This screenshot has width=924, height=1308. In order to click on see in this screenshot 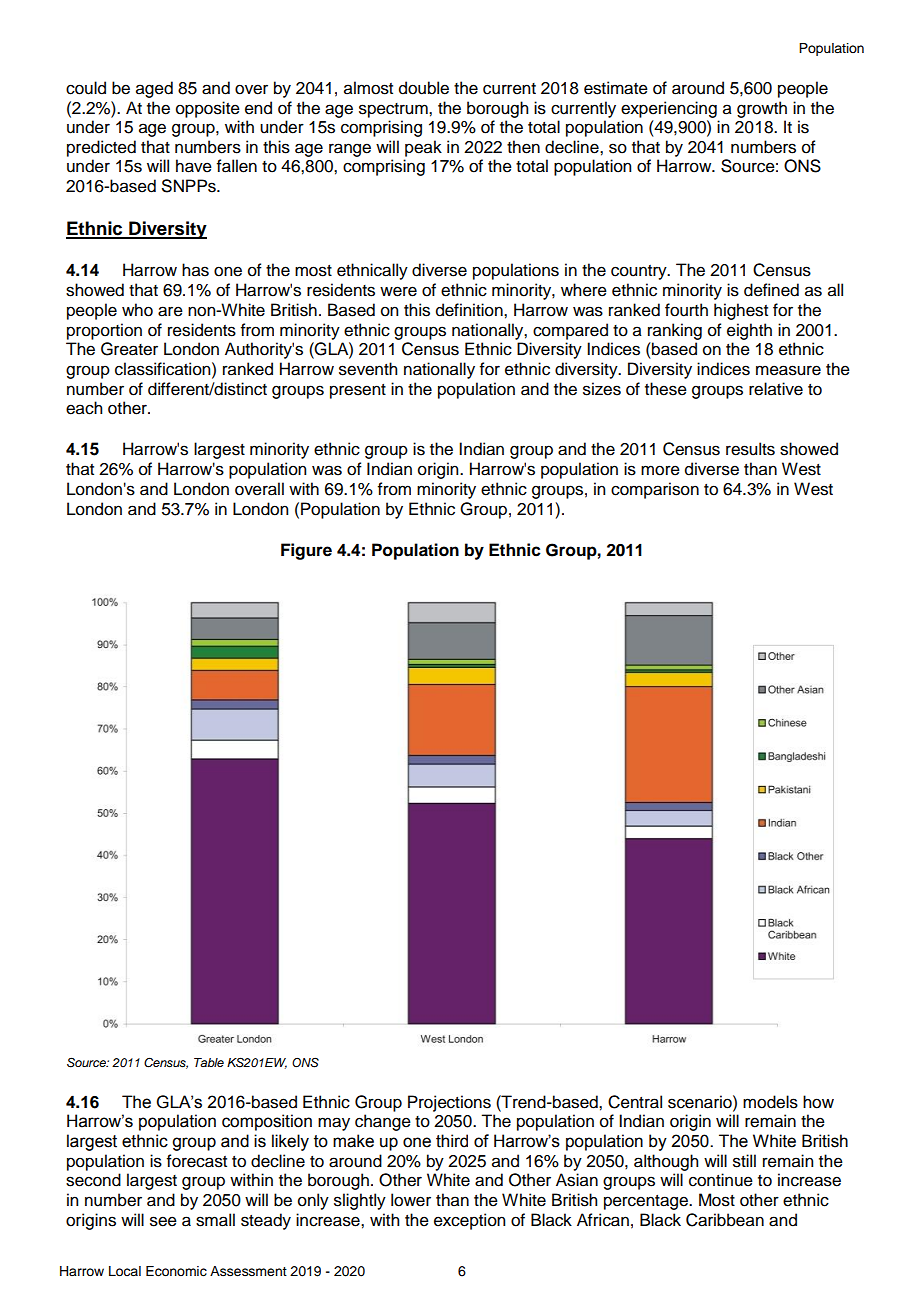, I will do `click(163, 1221)`.
